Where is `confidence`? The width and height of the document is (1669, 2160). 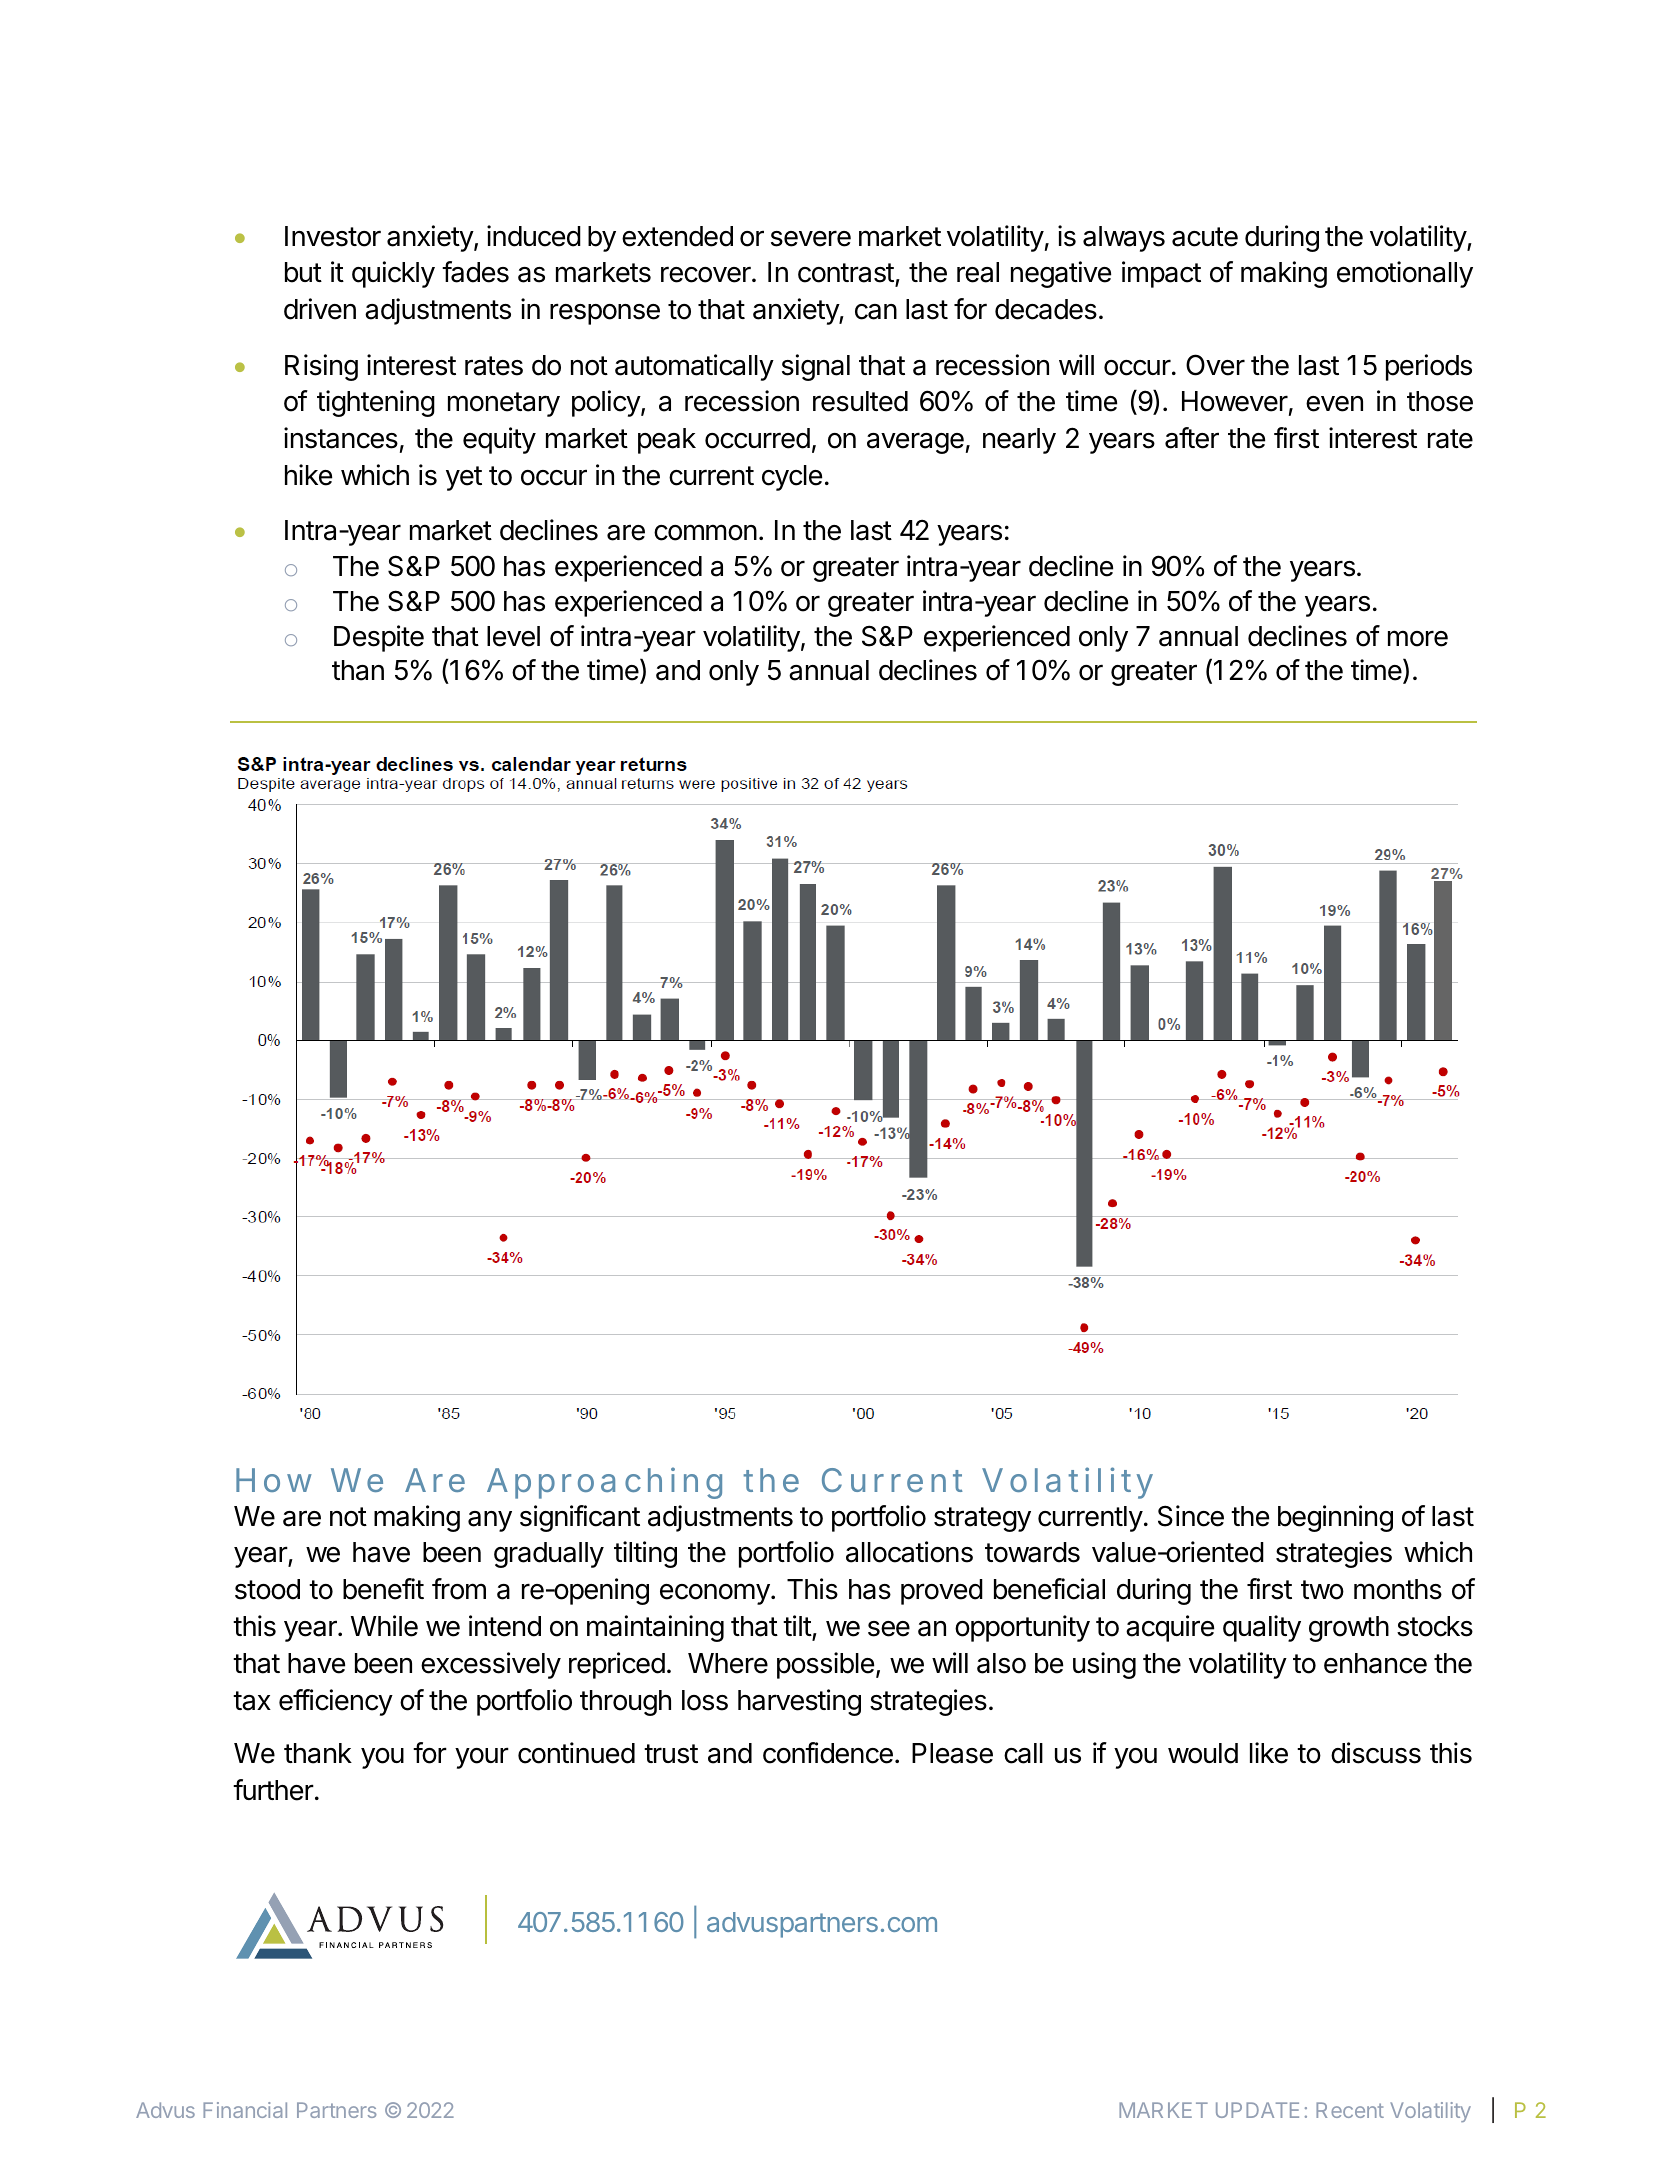
confidence is located at coordinates (828, 1753).
